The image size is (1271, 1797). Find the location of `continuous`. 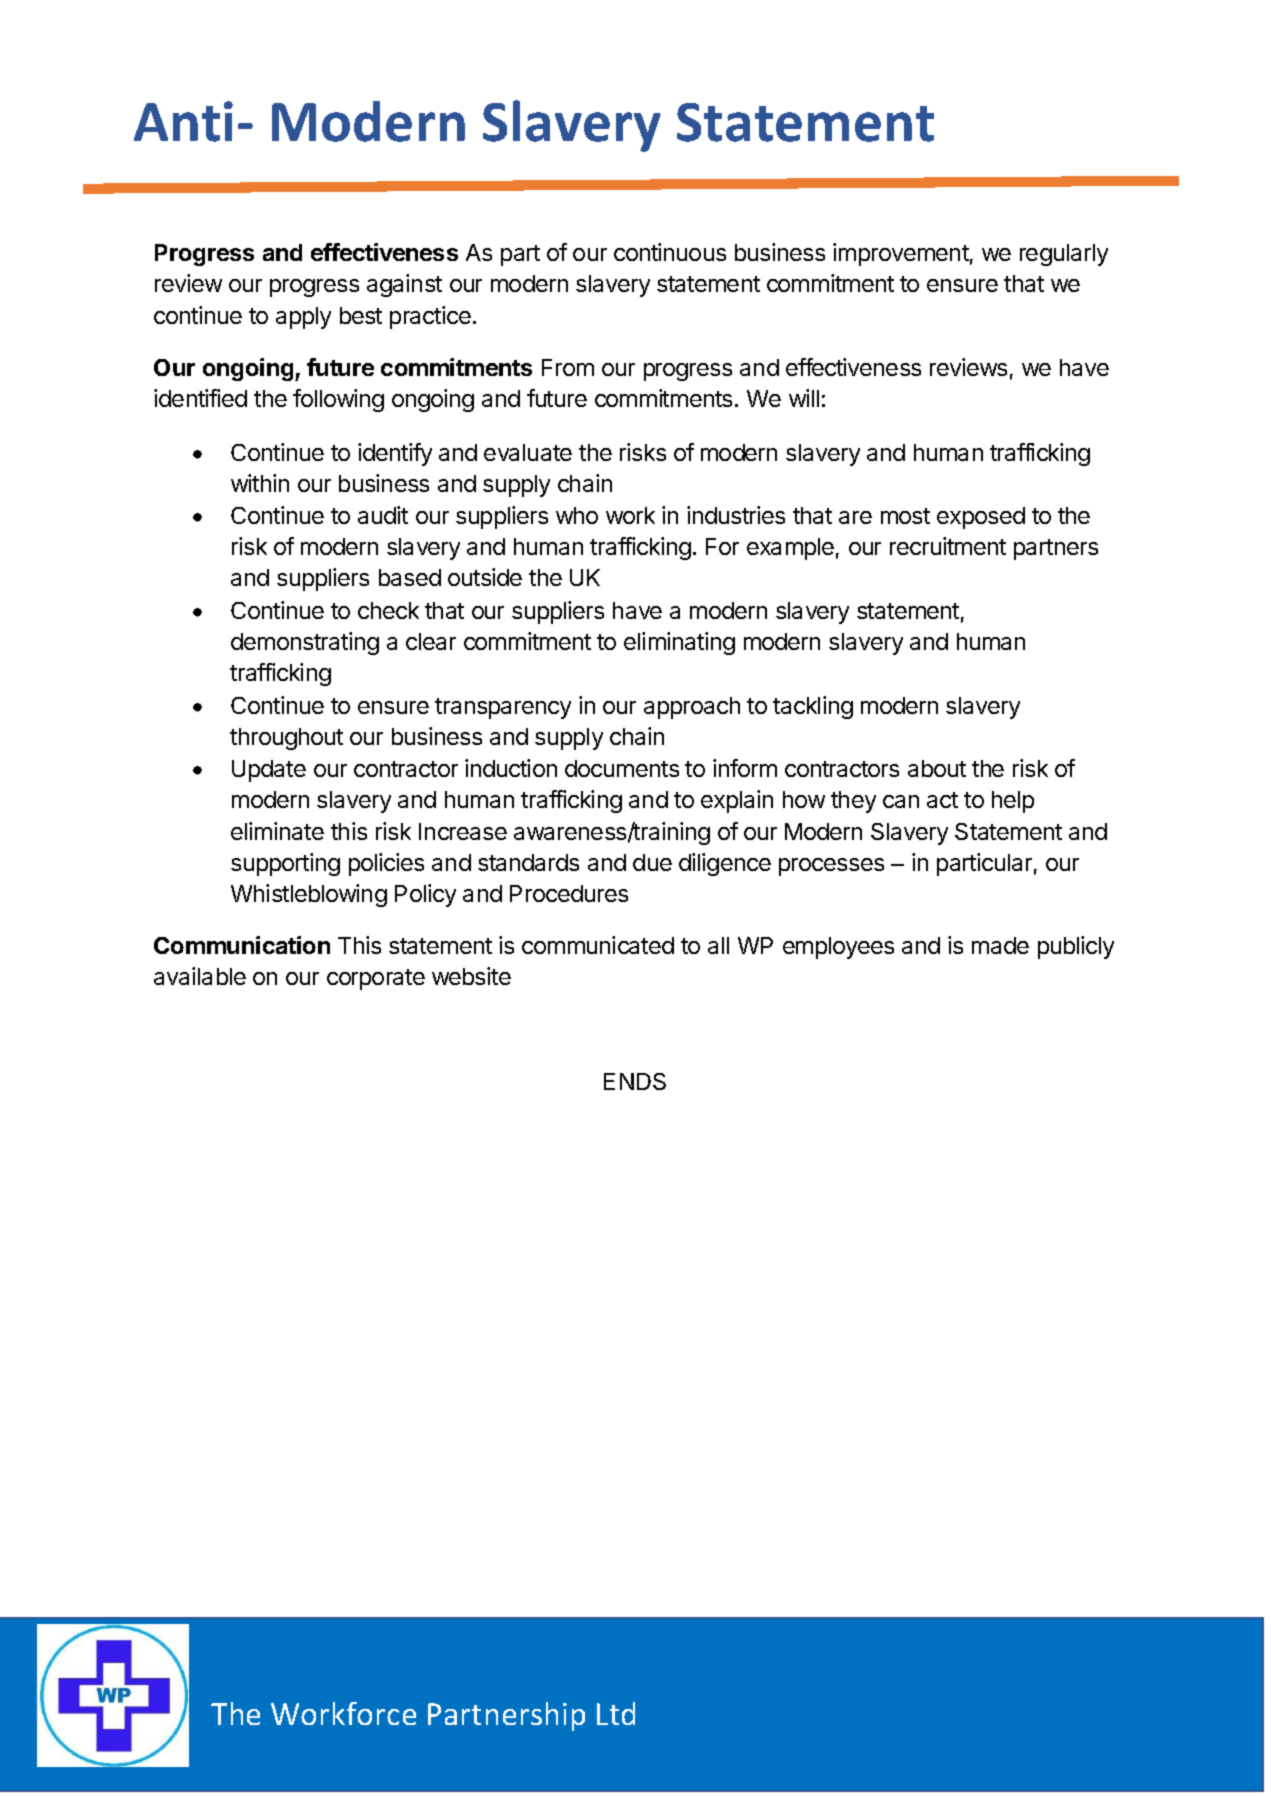

continuous is located at coordinates (670, 252).
